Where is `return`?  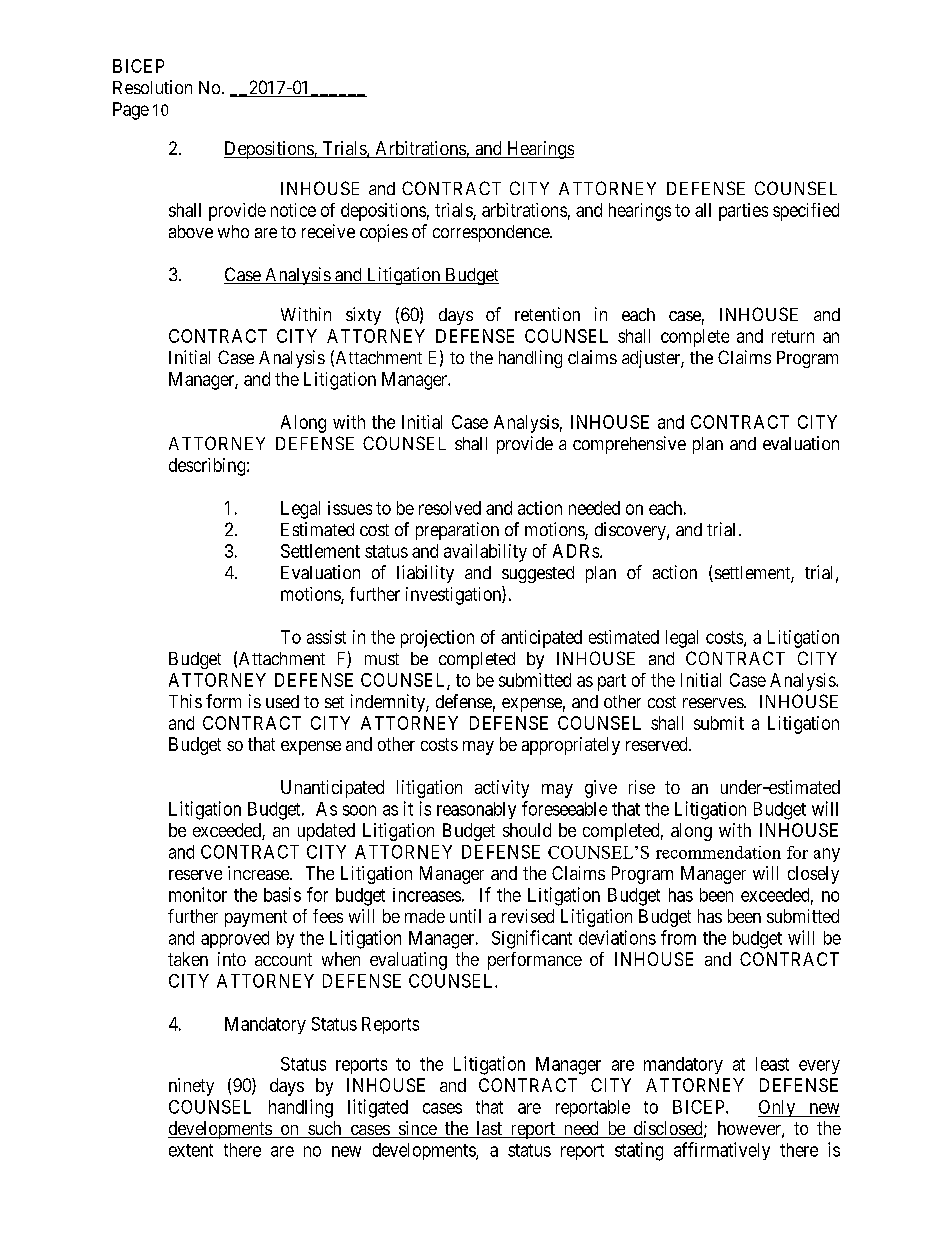 return is located at coordinates (793, 336).
